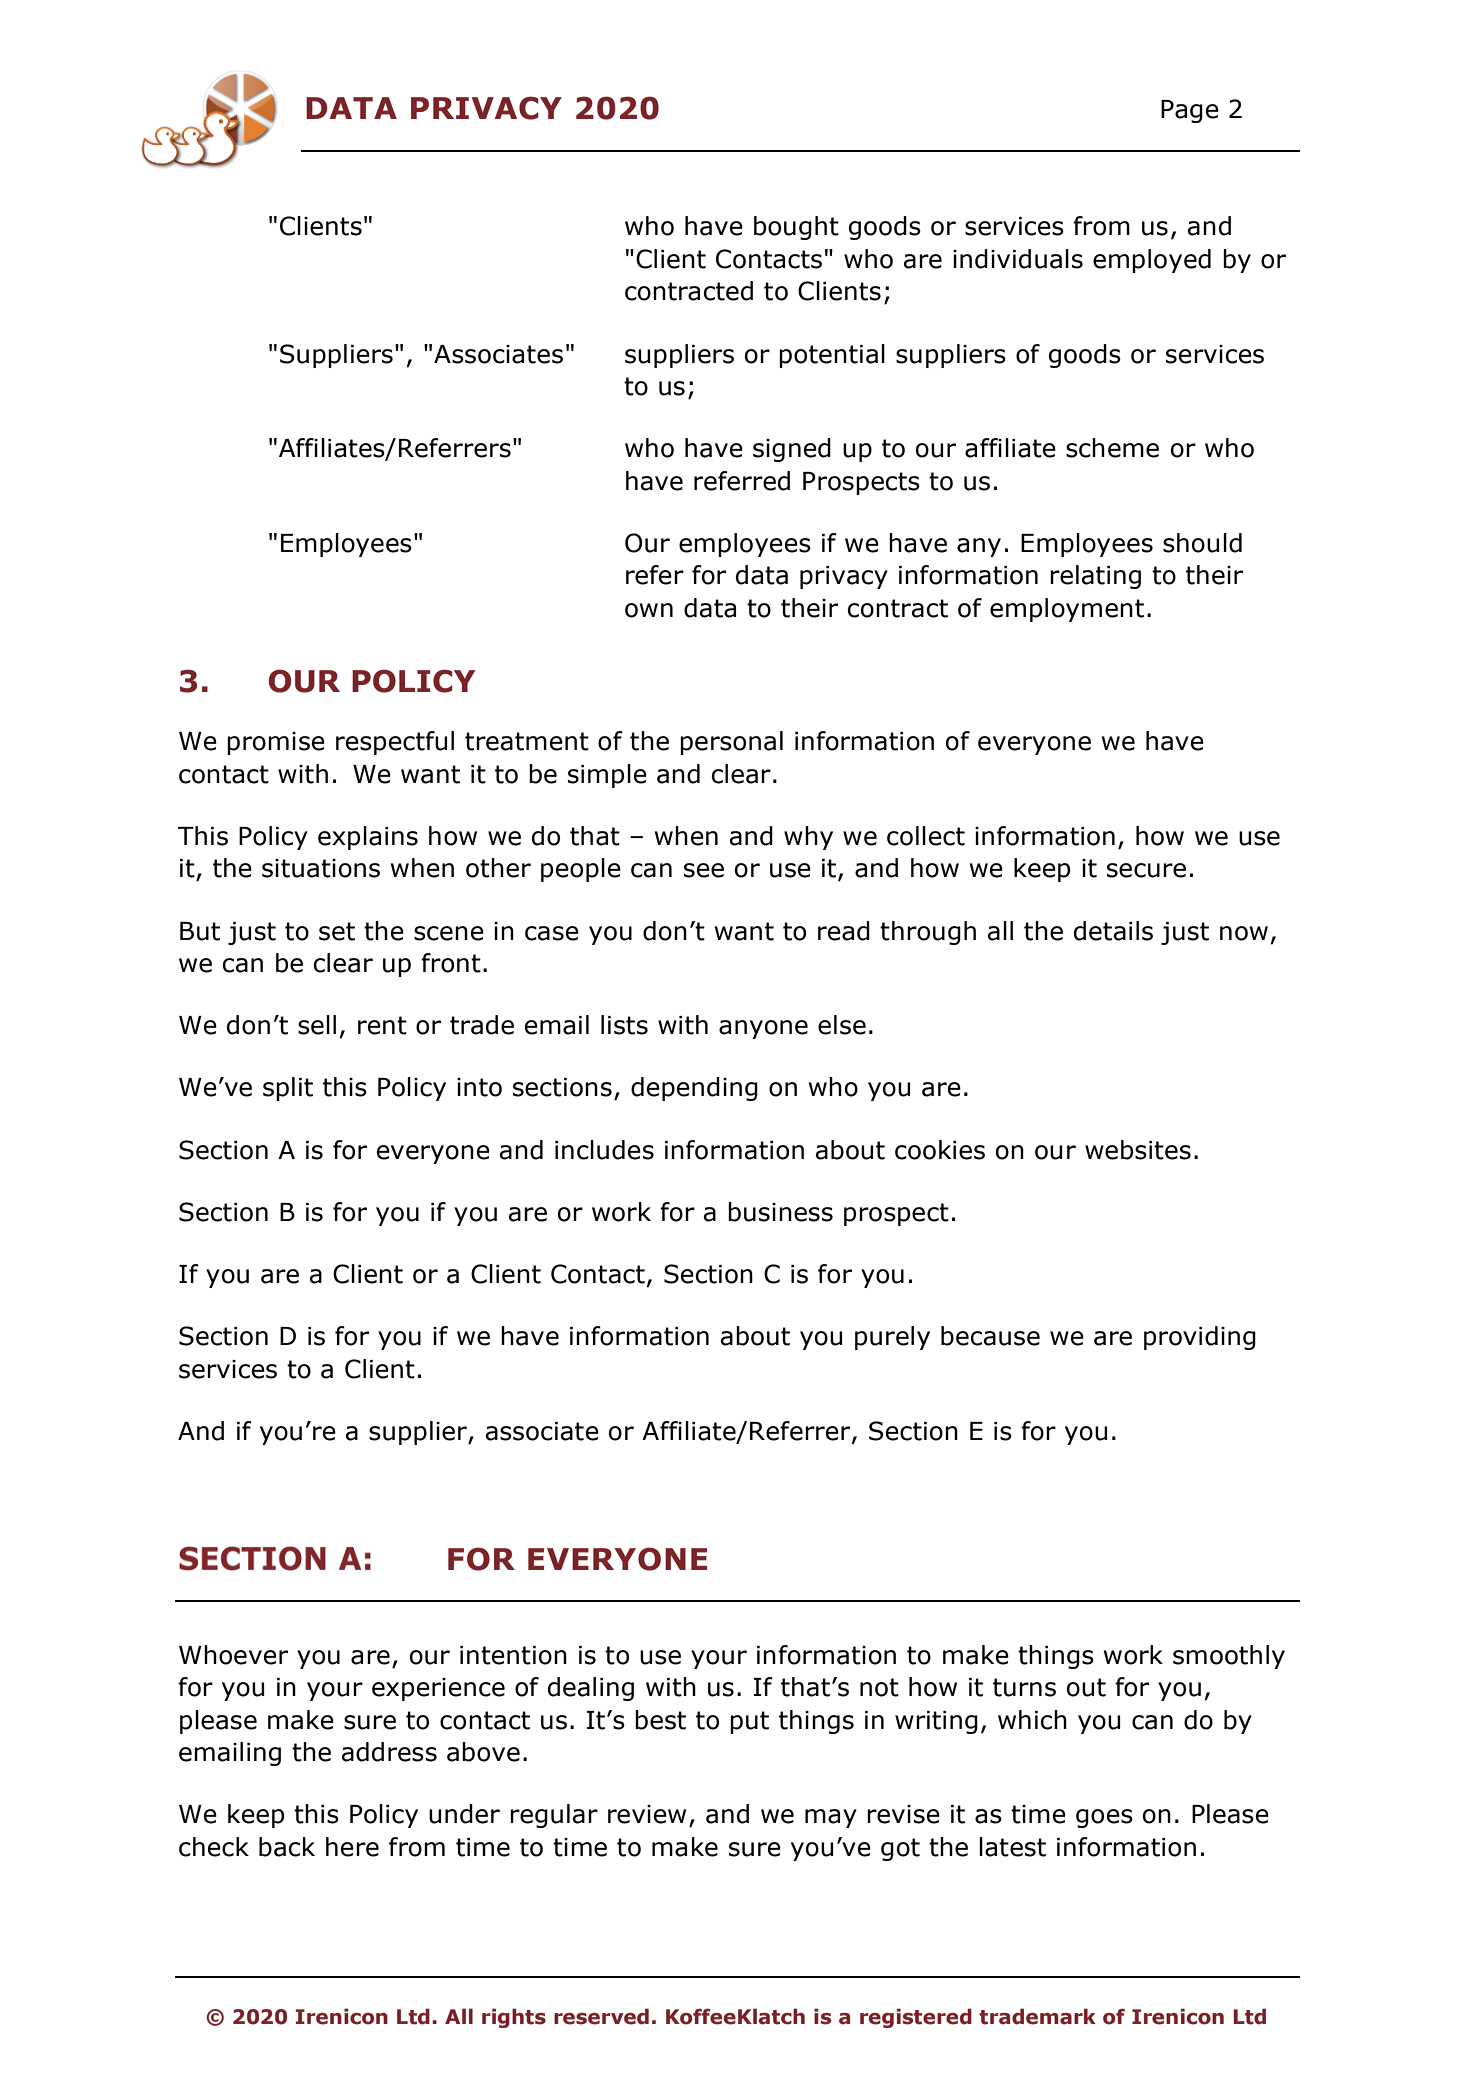  I want to click on smoothly, so click(1229, 1657).
